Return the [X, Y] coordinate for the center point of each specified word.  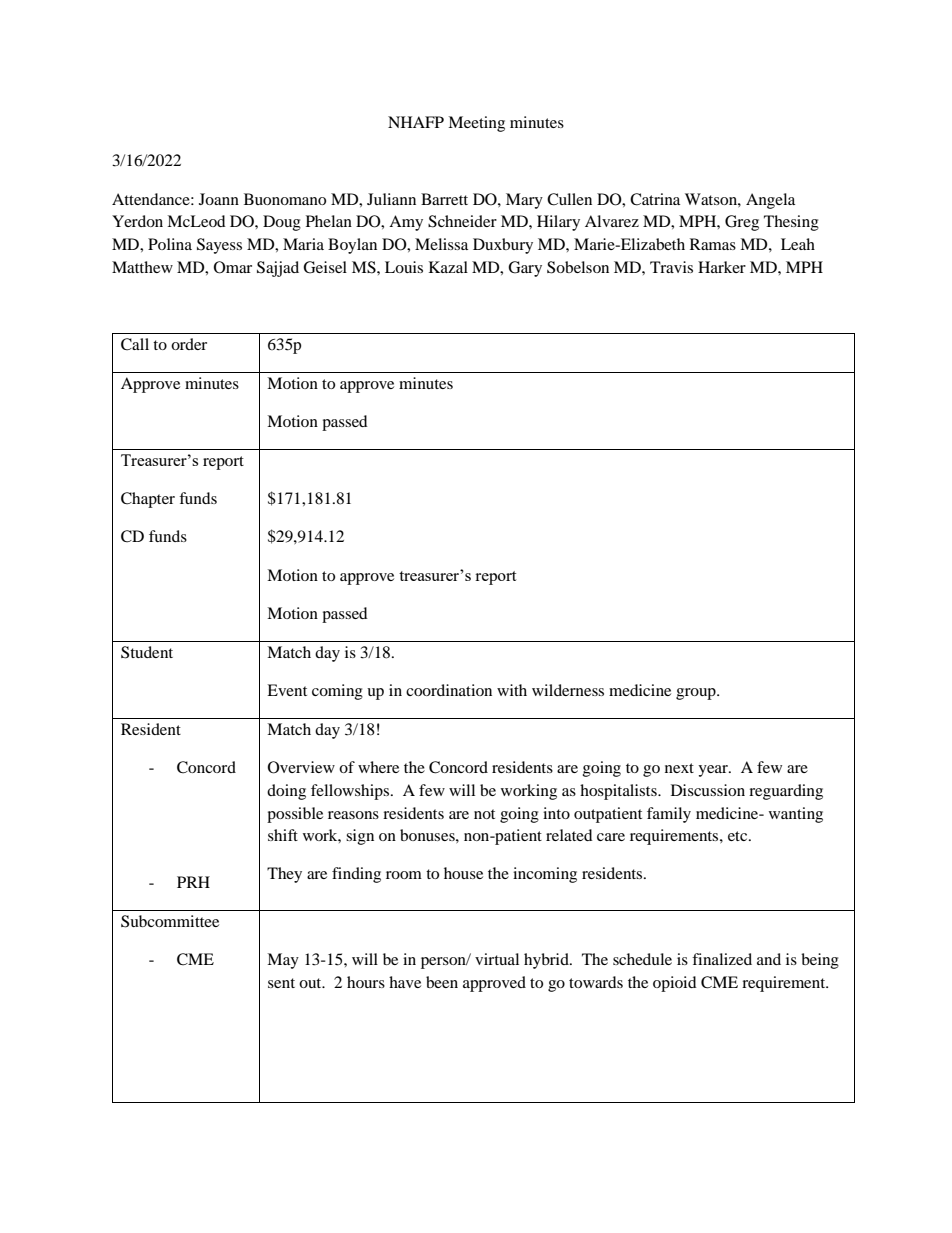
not [484, 814]
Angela [770, 201]
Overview [301, 767]
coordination [449, 690]
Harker [722, 267]
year [714, 771]
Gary [525, 269]
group [697, 694]
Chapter [148, 500]
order [189, 344]
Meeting [476, 124]
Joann [219, 199]
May [283, 961]
